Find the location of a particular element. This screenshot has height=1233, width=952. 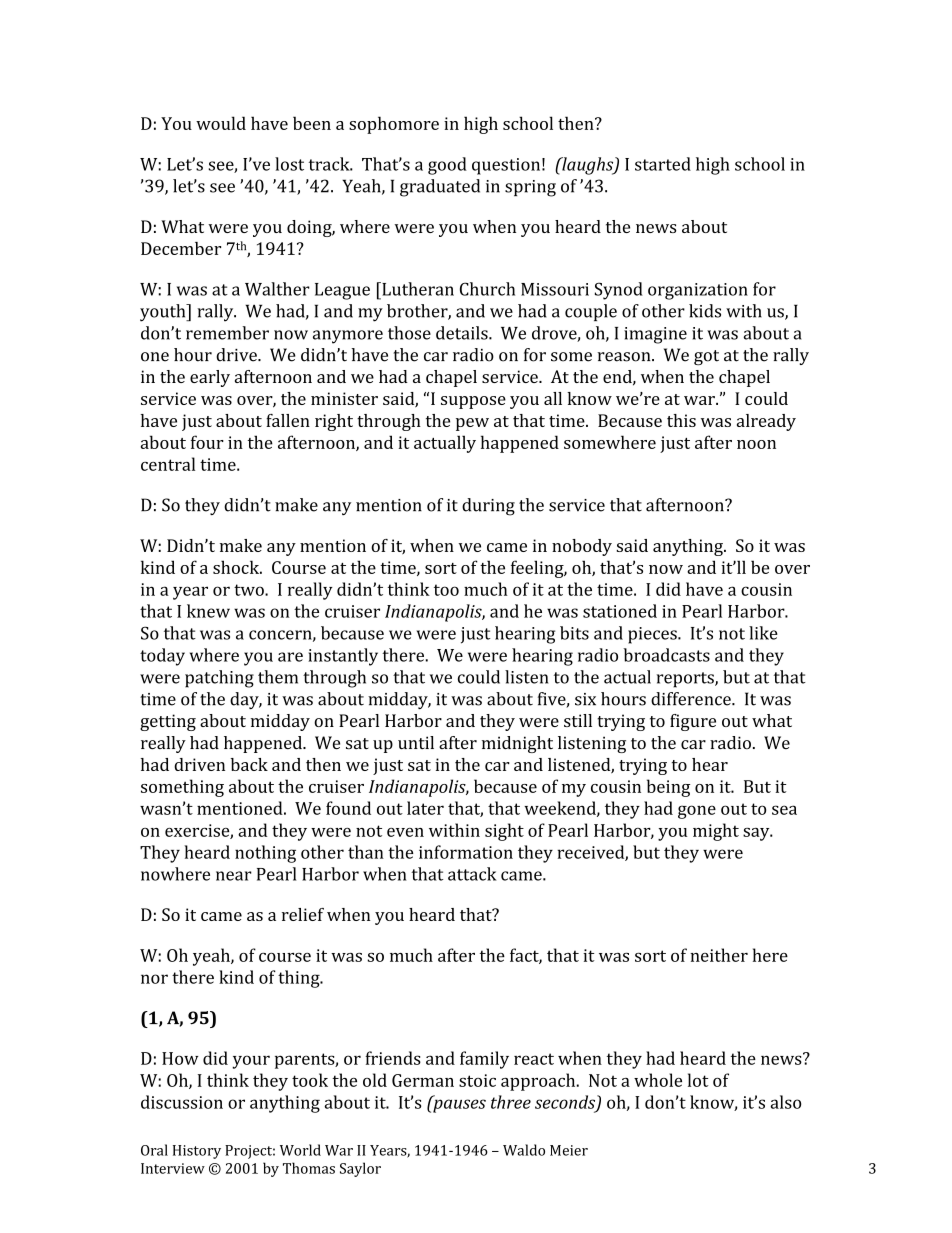

sight is located at coordinates (504, 832).
